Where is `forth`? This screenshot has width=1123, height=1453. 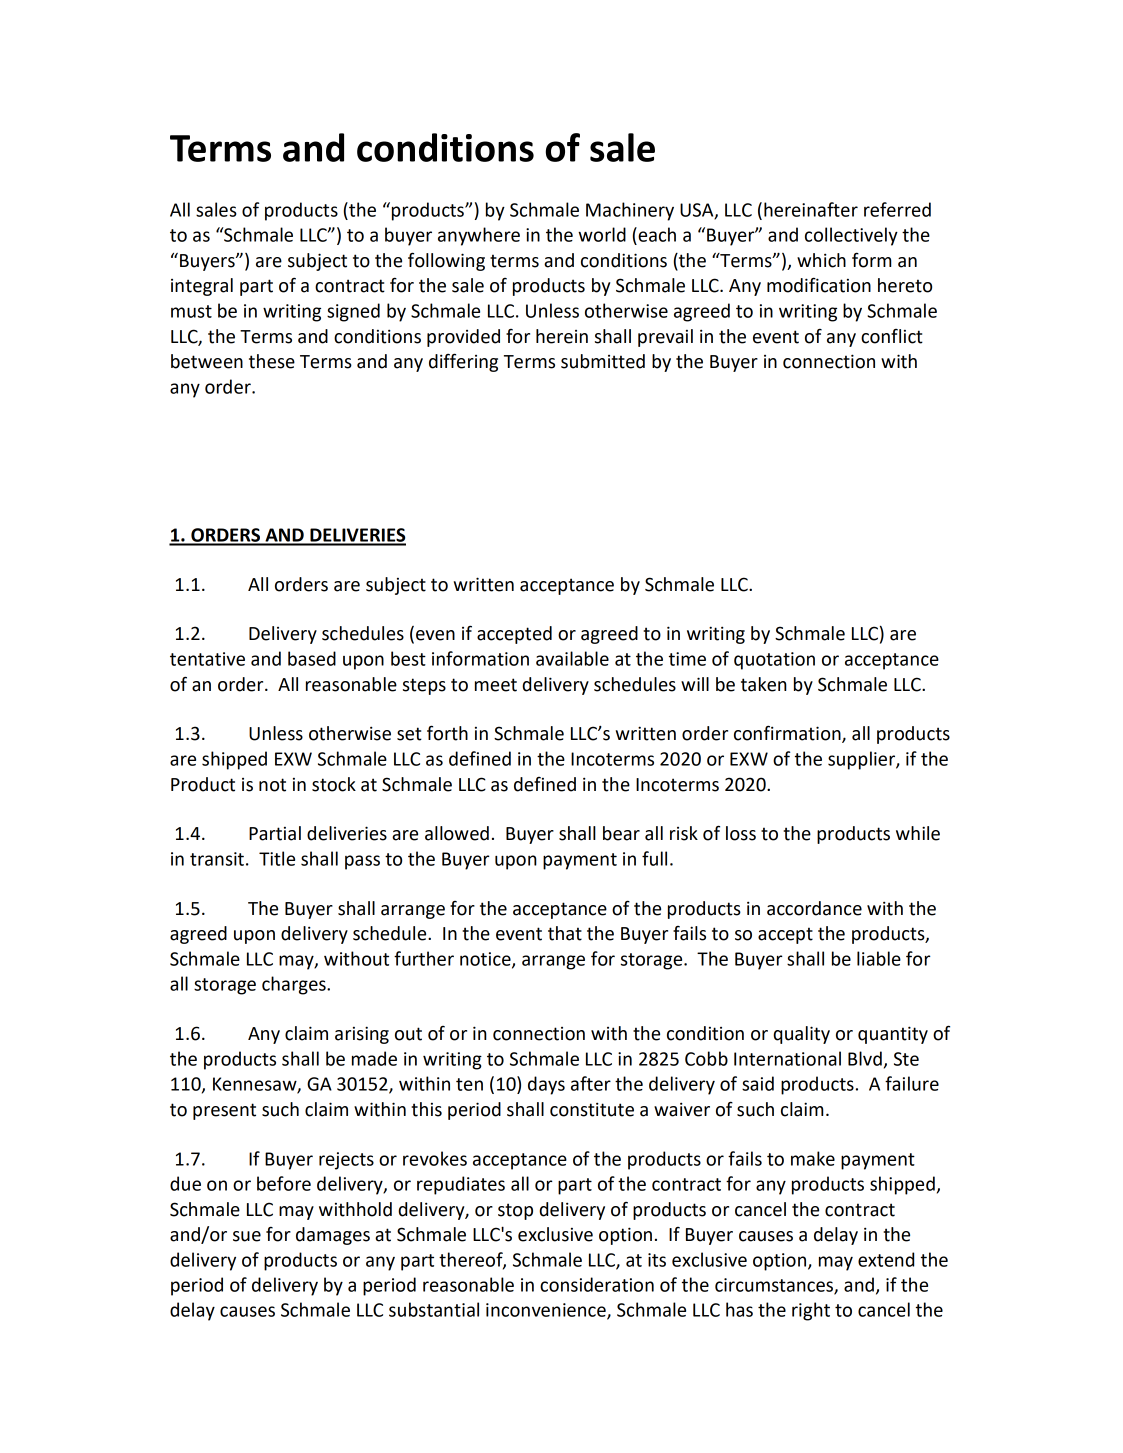 forth is located at coordinates (447, 733).
